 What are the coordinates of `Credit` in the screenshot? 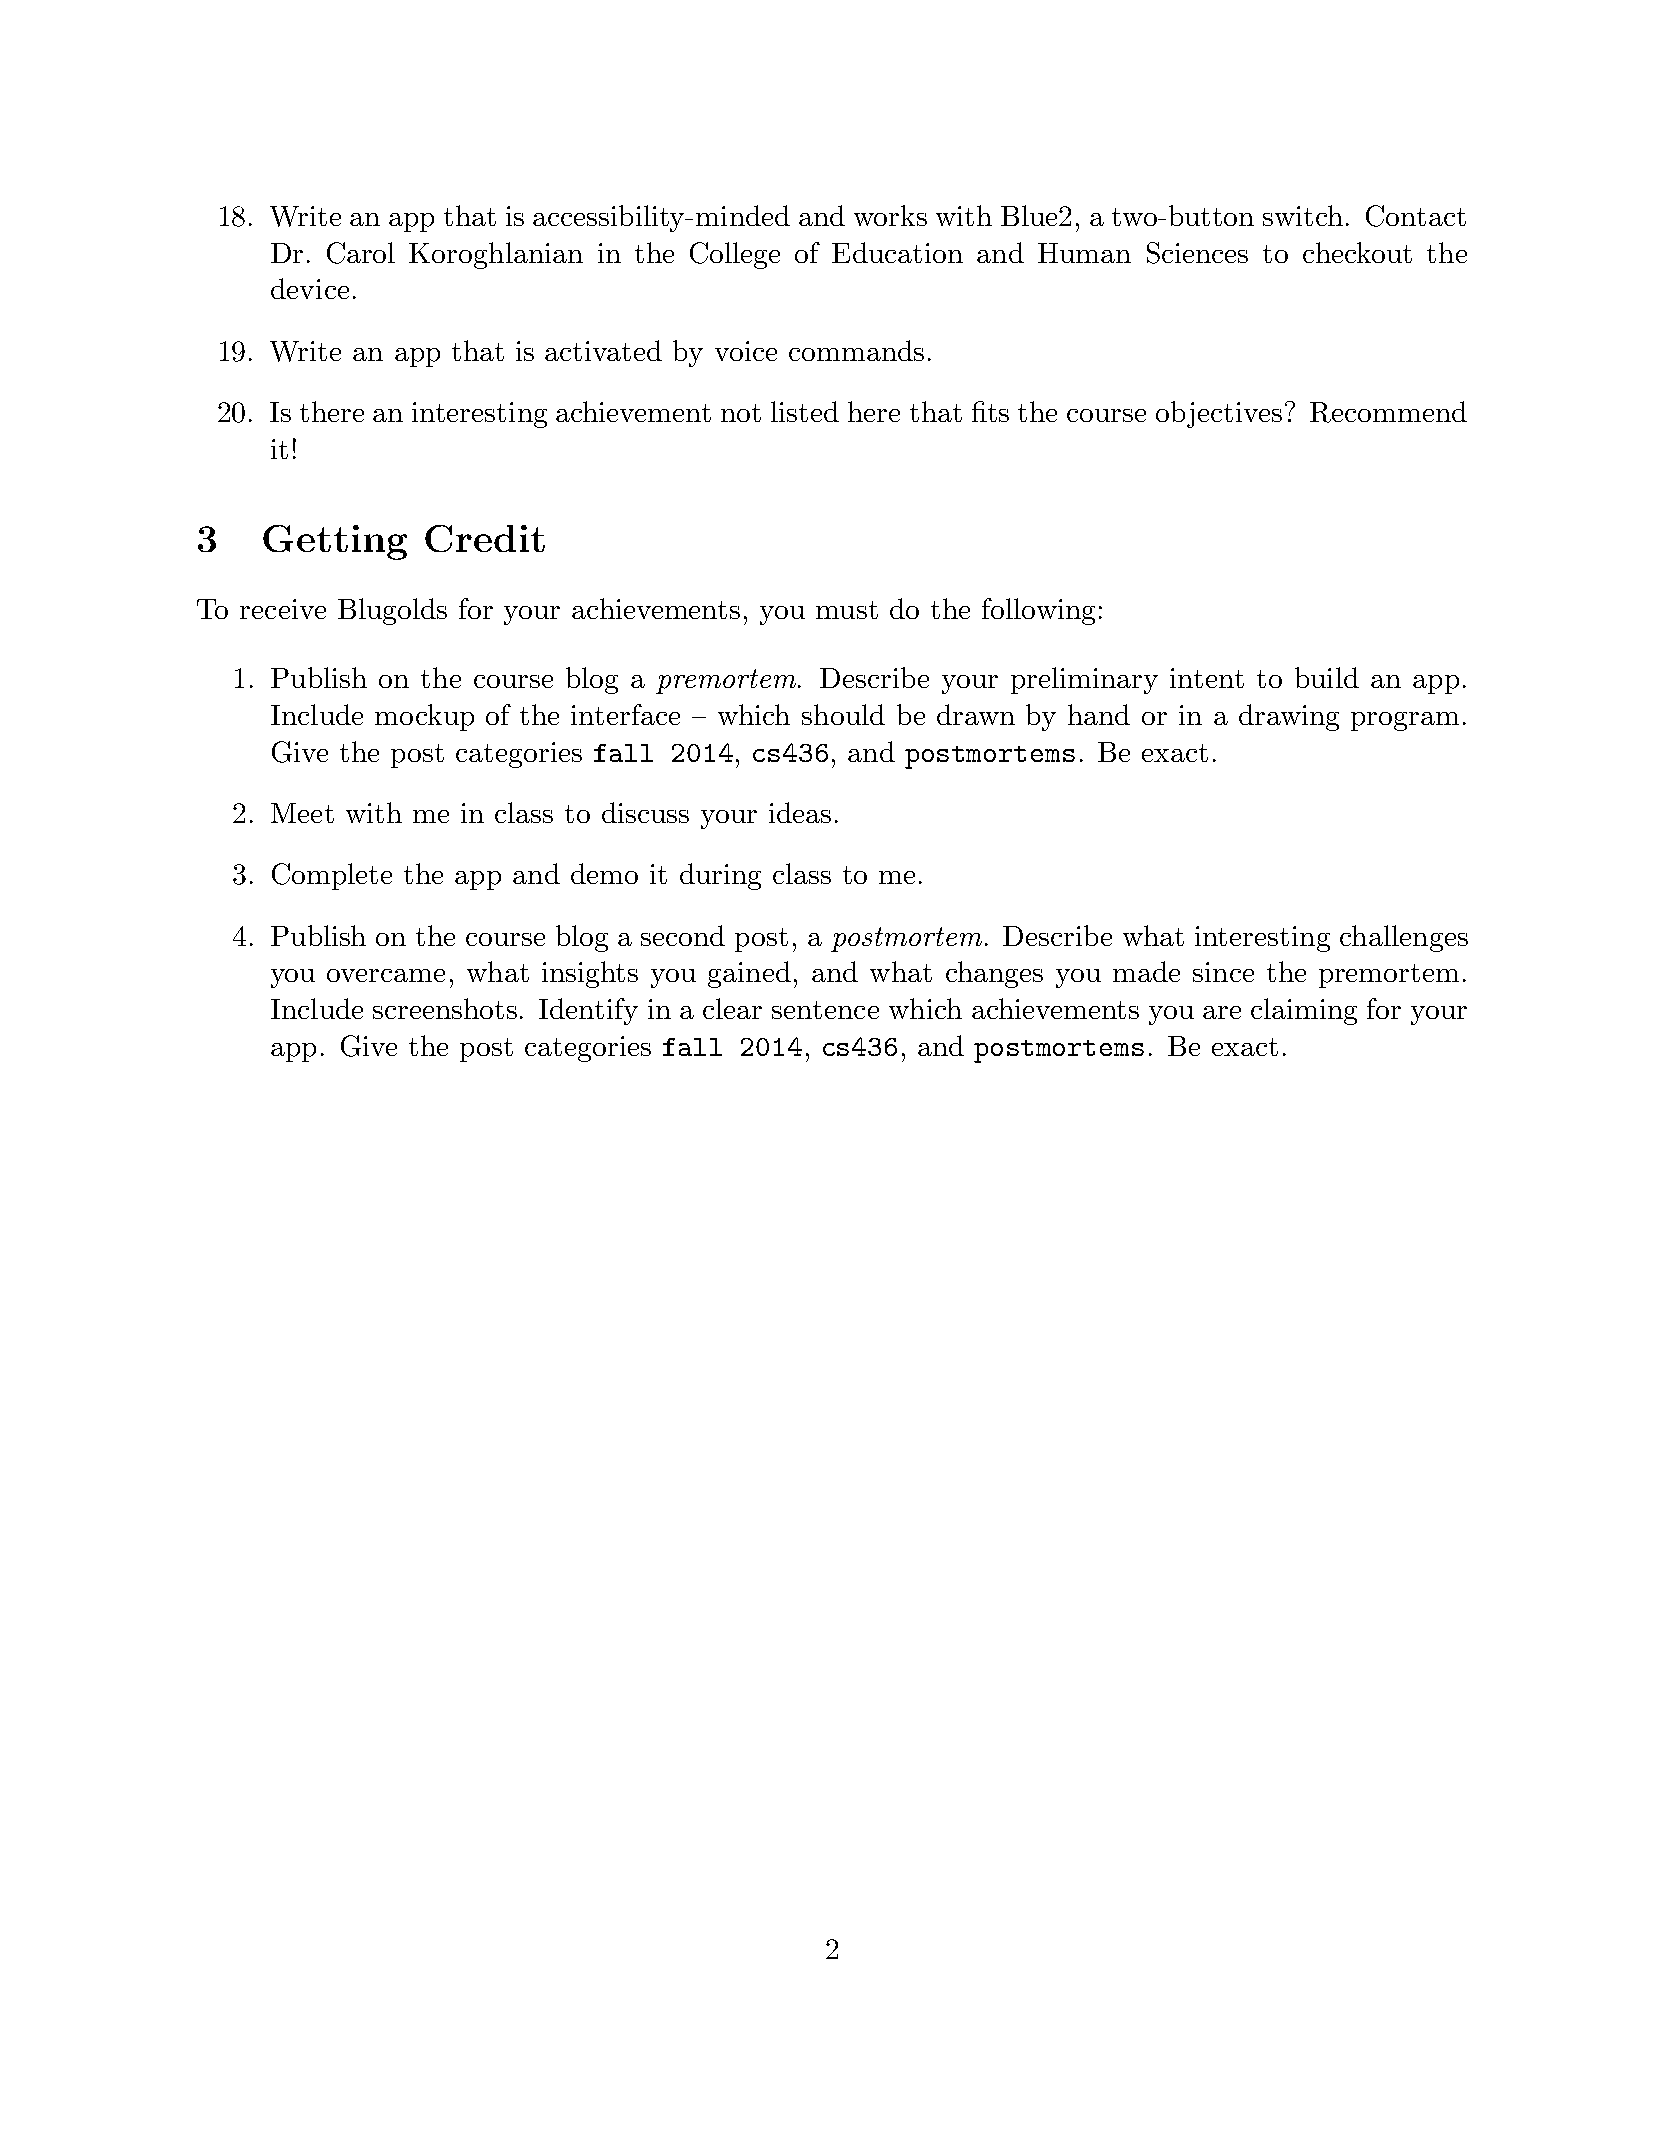 It's located at (485, 538).
